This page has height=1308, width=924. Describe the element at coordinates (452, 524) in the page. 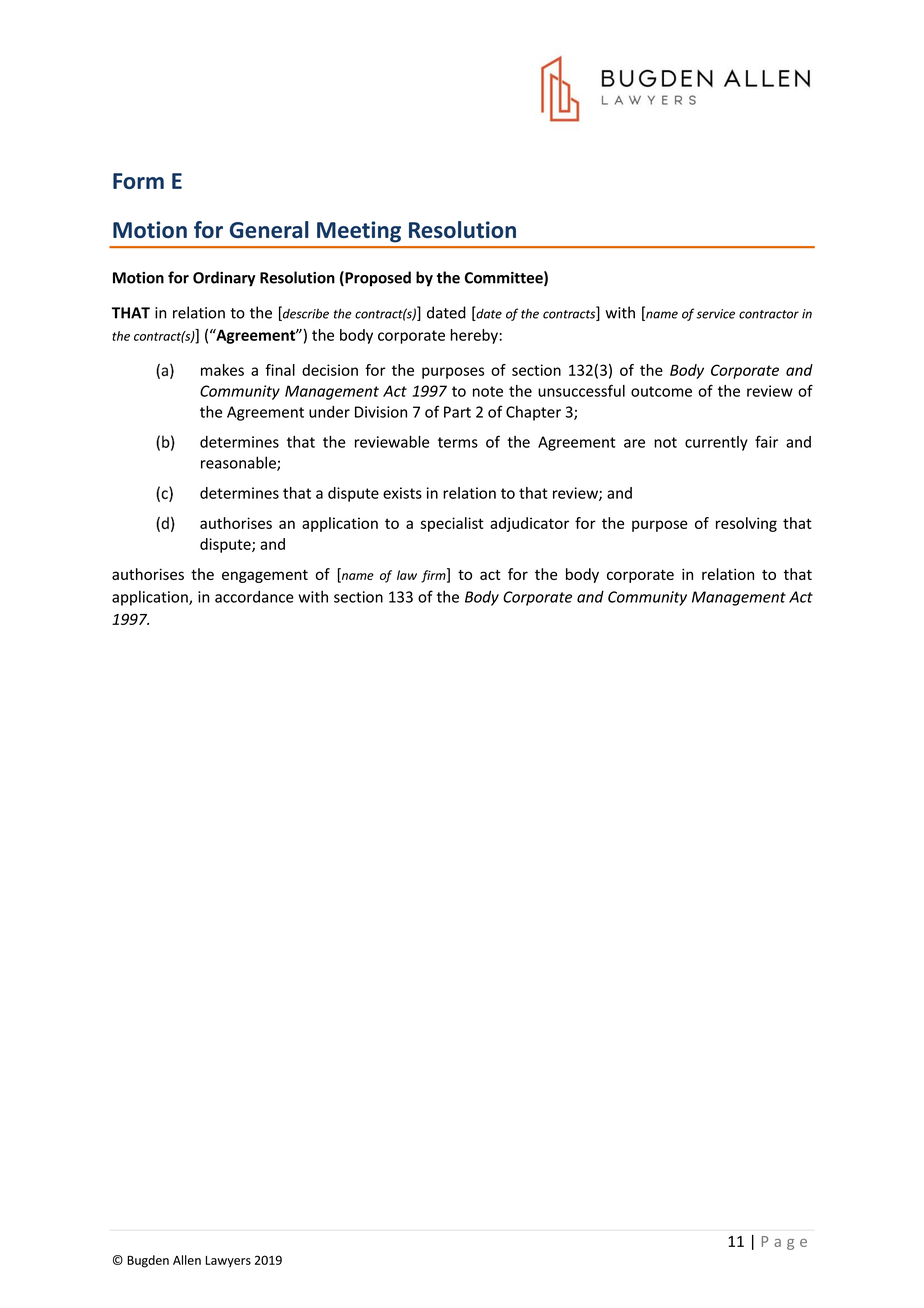

I see `specialist` at that location.
